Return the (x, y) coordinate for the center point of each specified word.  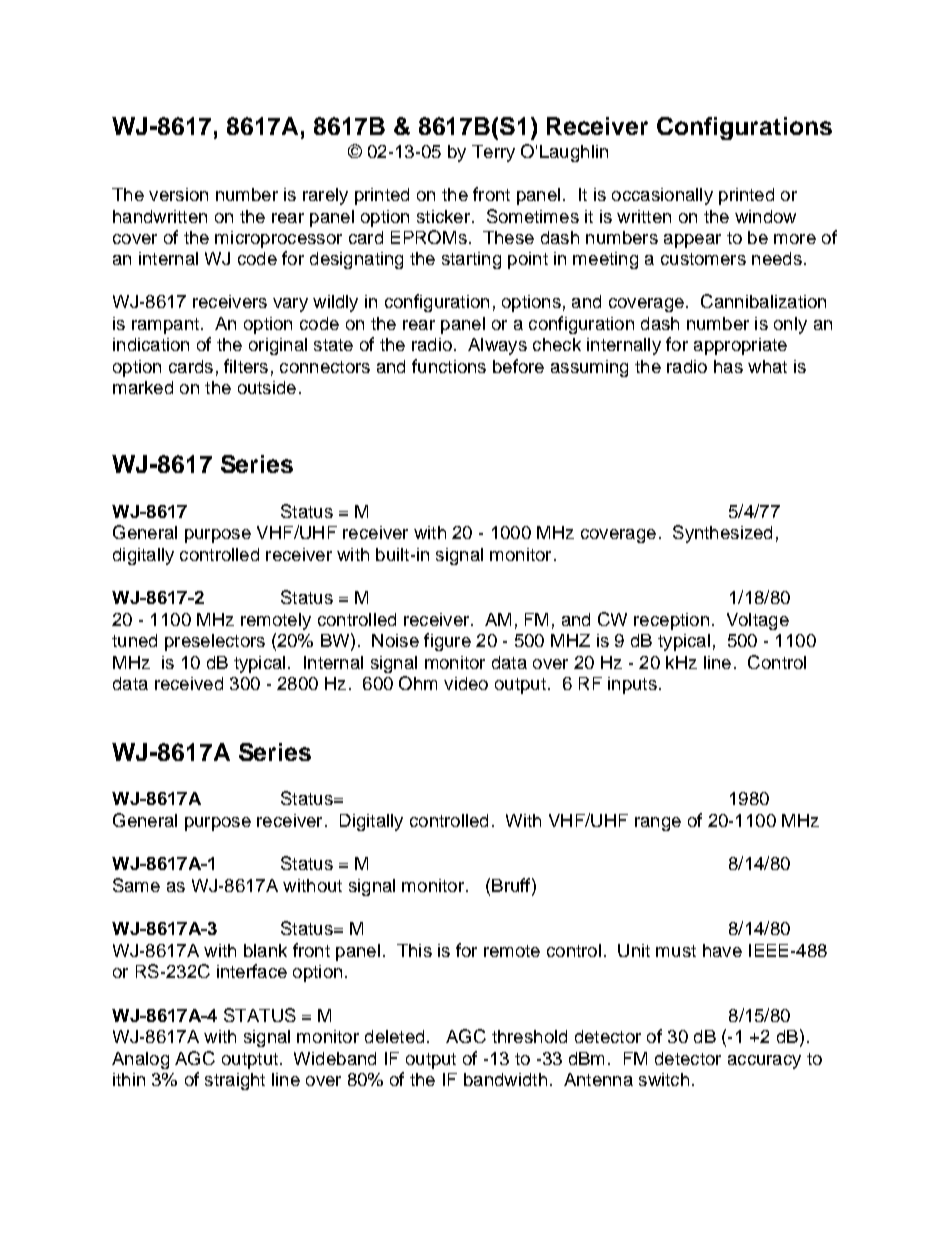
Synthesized (722, 534)
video (466, 683)
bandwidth (505, 1079)
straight (235, 1081)
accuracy (764, 1062)
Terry (493, 153)
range (658, 824)
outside (267, 387)
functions (449, 366)
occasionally (662, 196)
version (178, 194)
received (189, 683)
